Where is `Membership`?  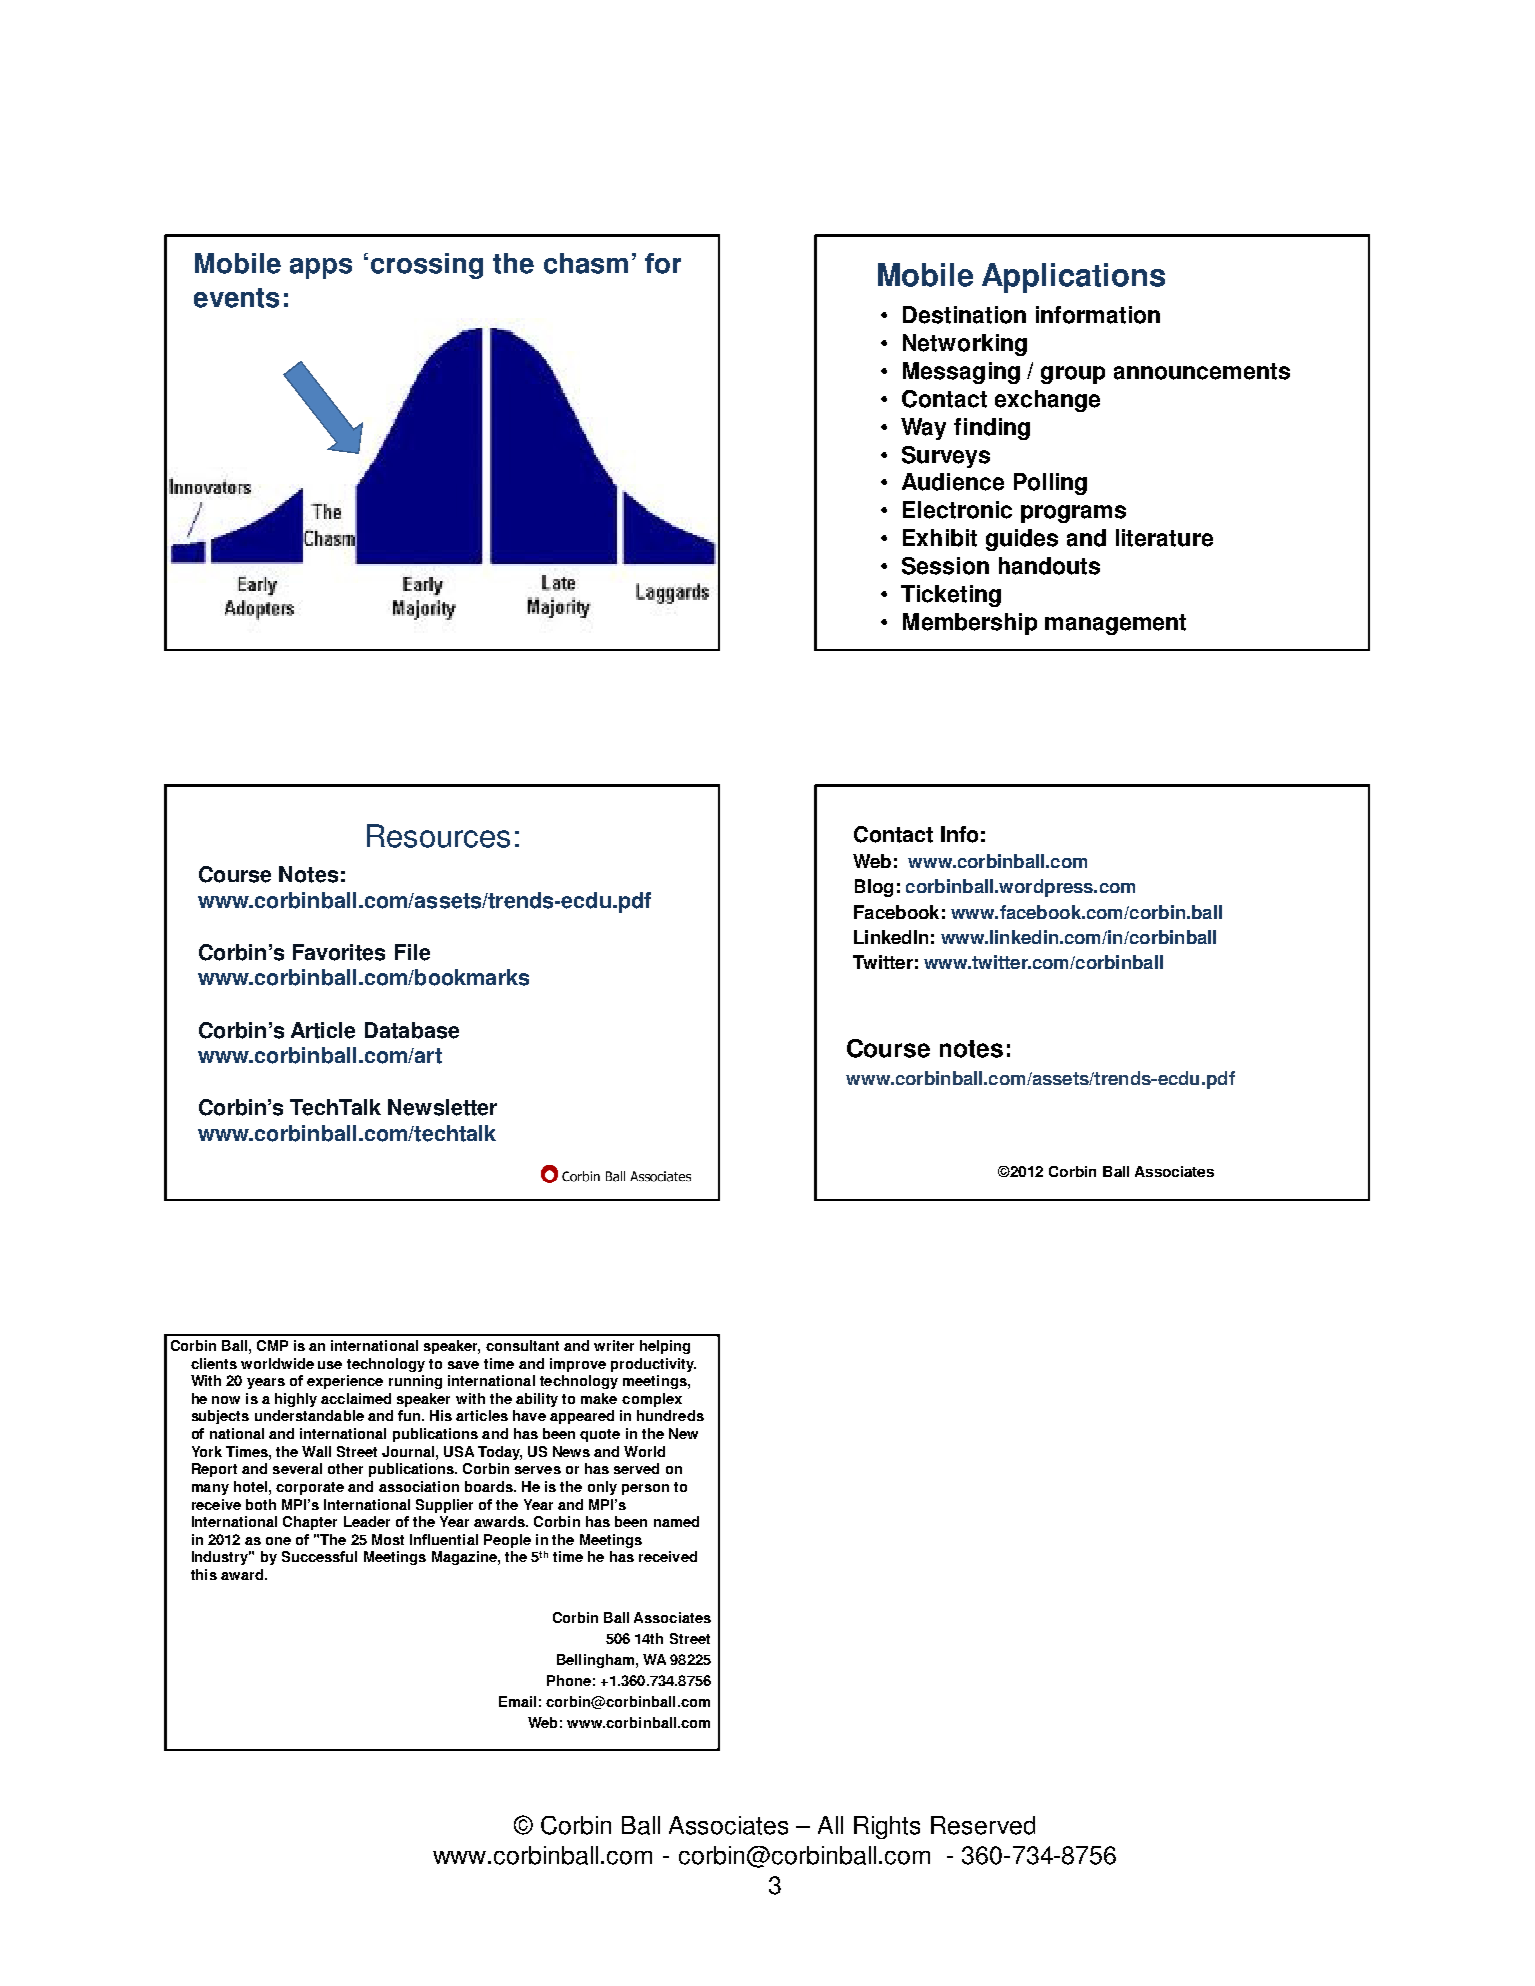
Membership is located at coordinates (970, 624).
